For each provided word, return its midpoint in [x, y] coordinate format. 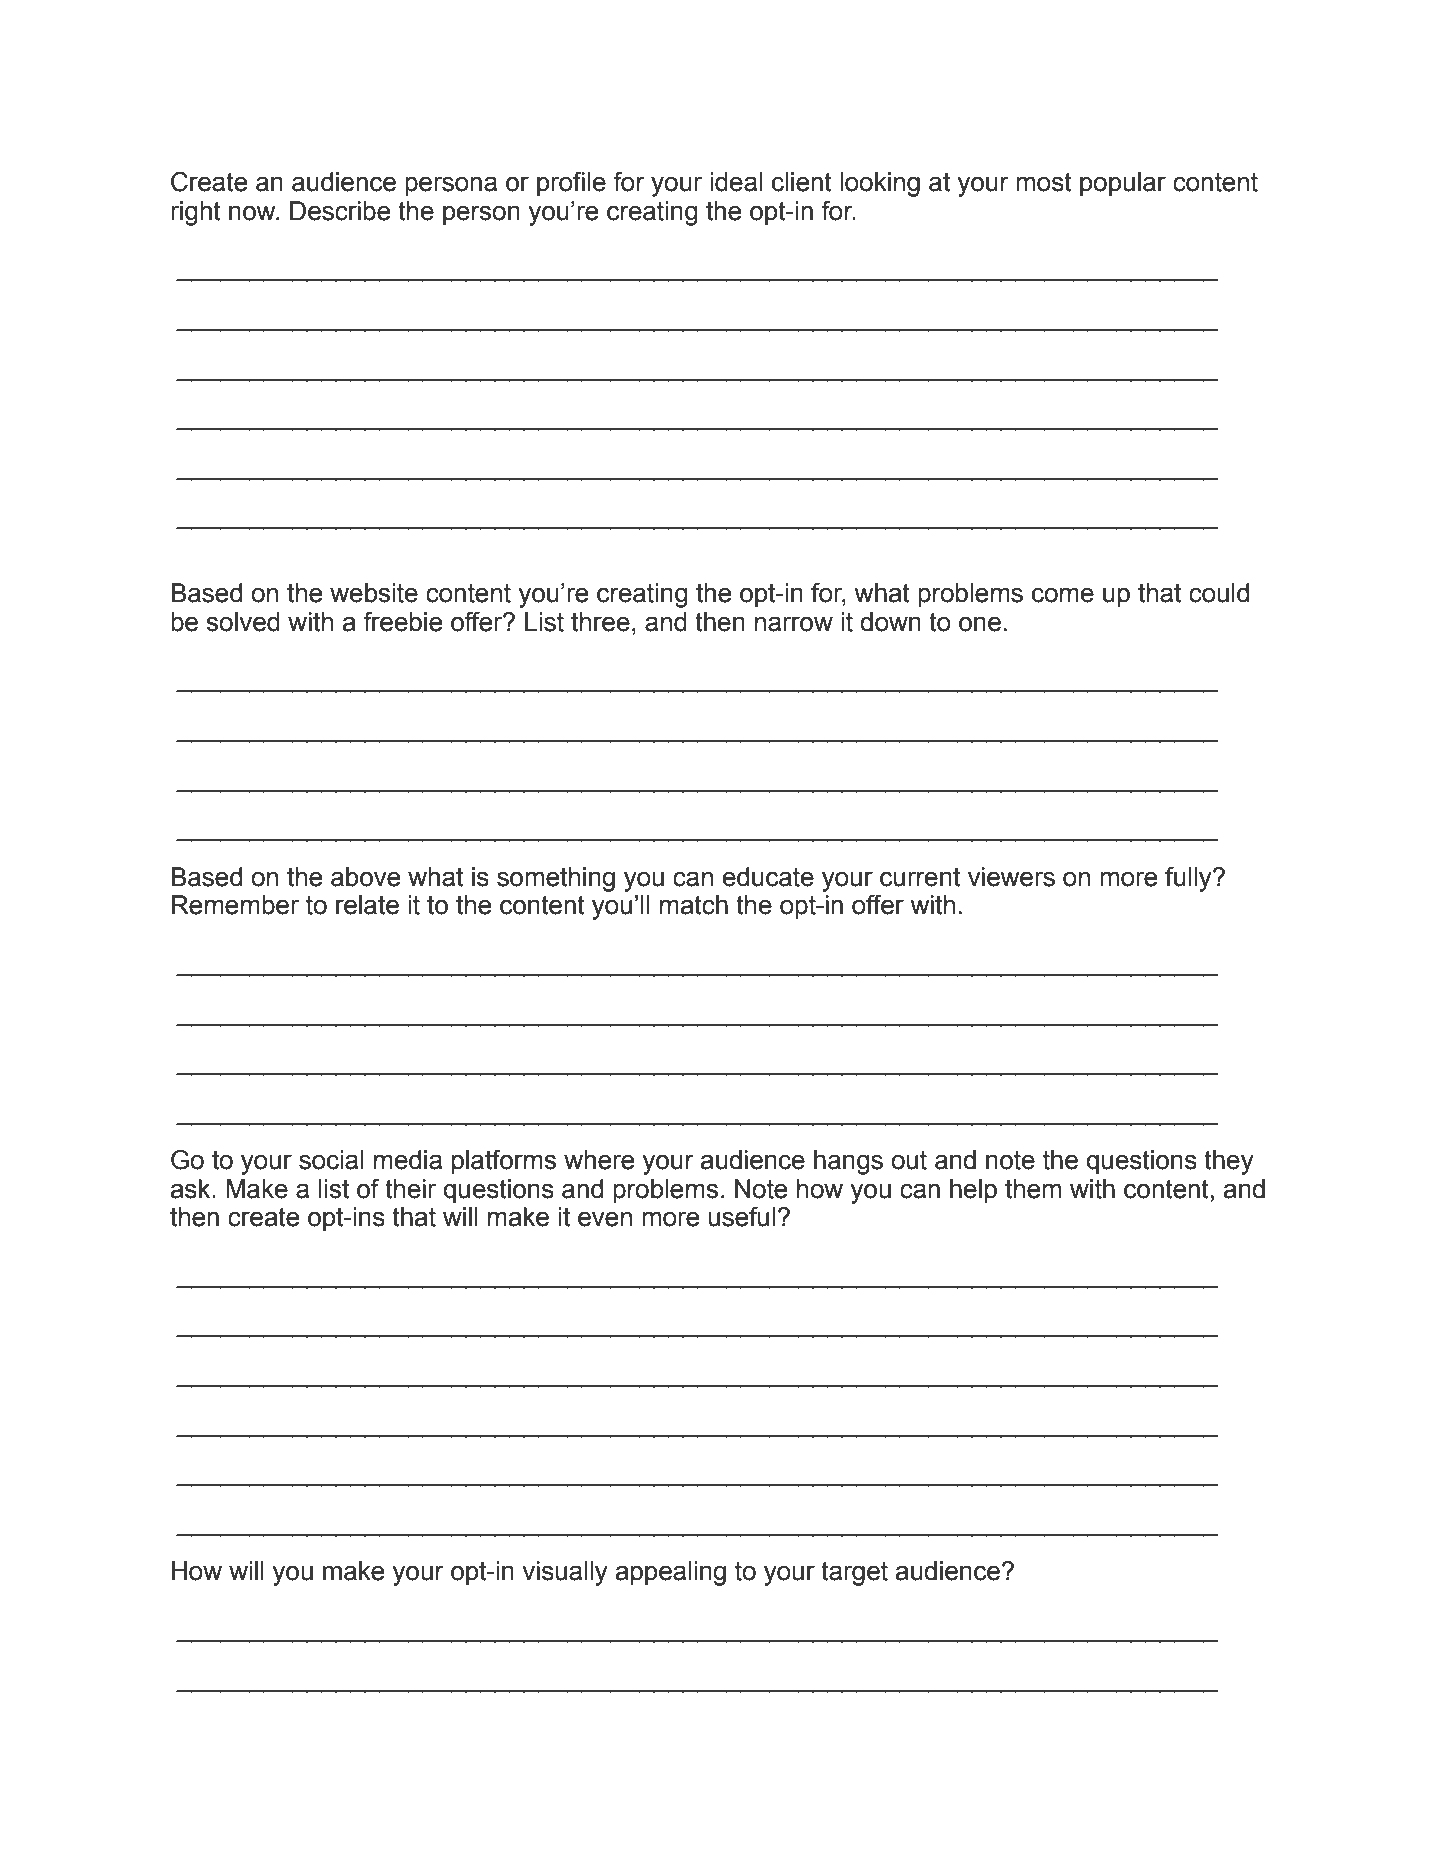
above [365, 877]
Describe [340, 211]
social [331, 1160]
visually [565, 1573]
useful [742, 1217]
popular [1123, 184]
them [1033, 1189]
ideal [736, 182]
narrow [794, 624]
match [694, 905]
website [374, 593]
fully [1189, 879]
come [1063, 595]
